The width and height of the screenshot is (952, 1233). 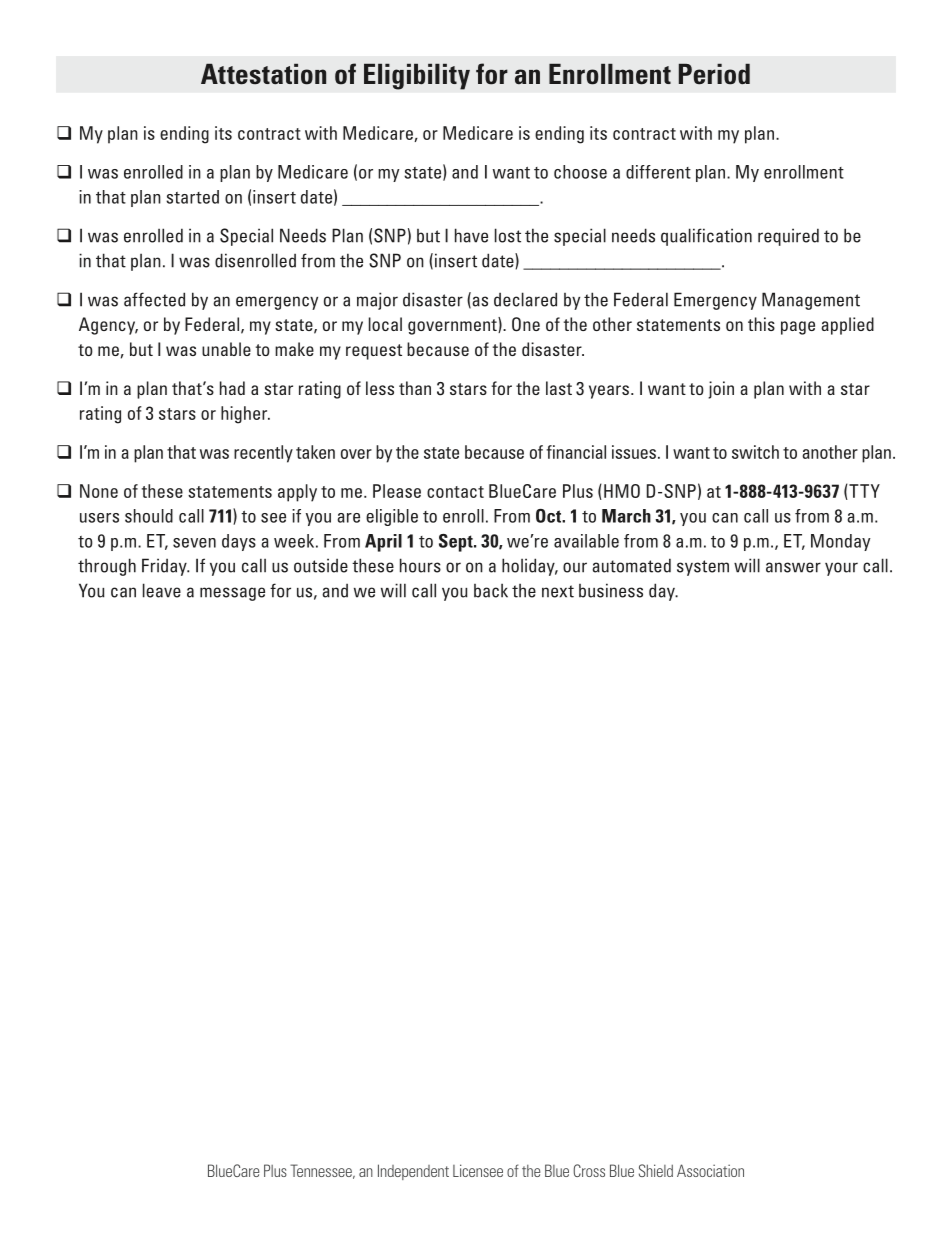 I want to click on Association, so click(x=710, y=1170).
